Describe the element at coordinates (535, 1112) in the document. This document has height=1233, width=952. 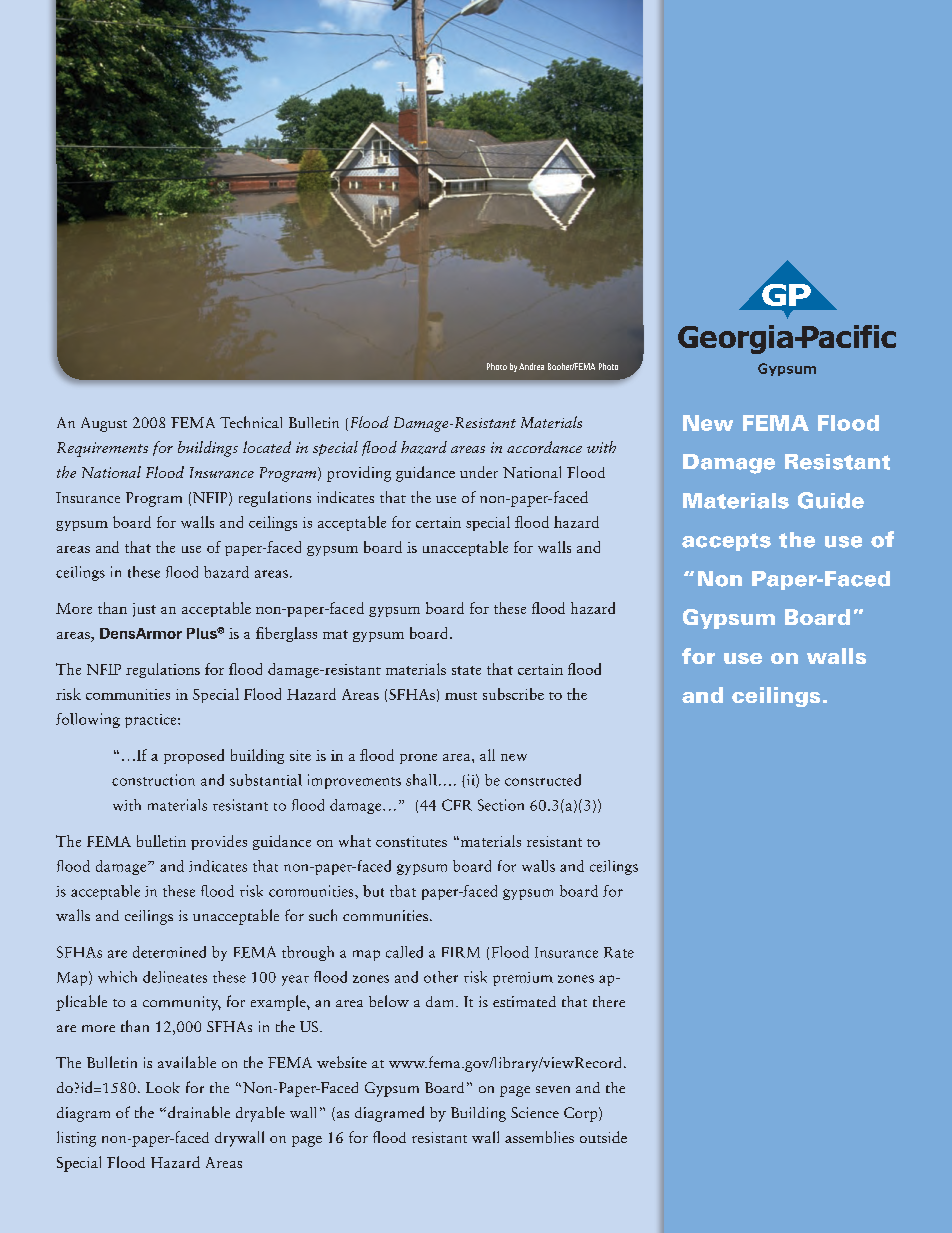
I see `Science` at that location.
